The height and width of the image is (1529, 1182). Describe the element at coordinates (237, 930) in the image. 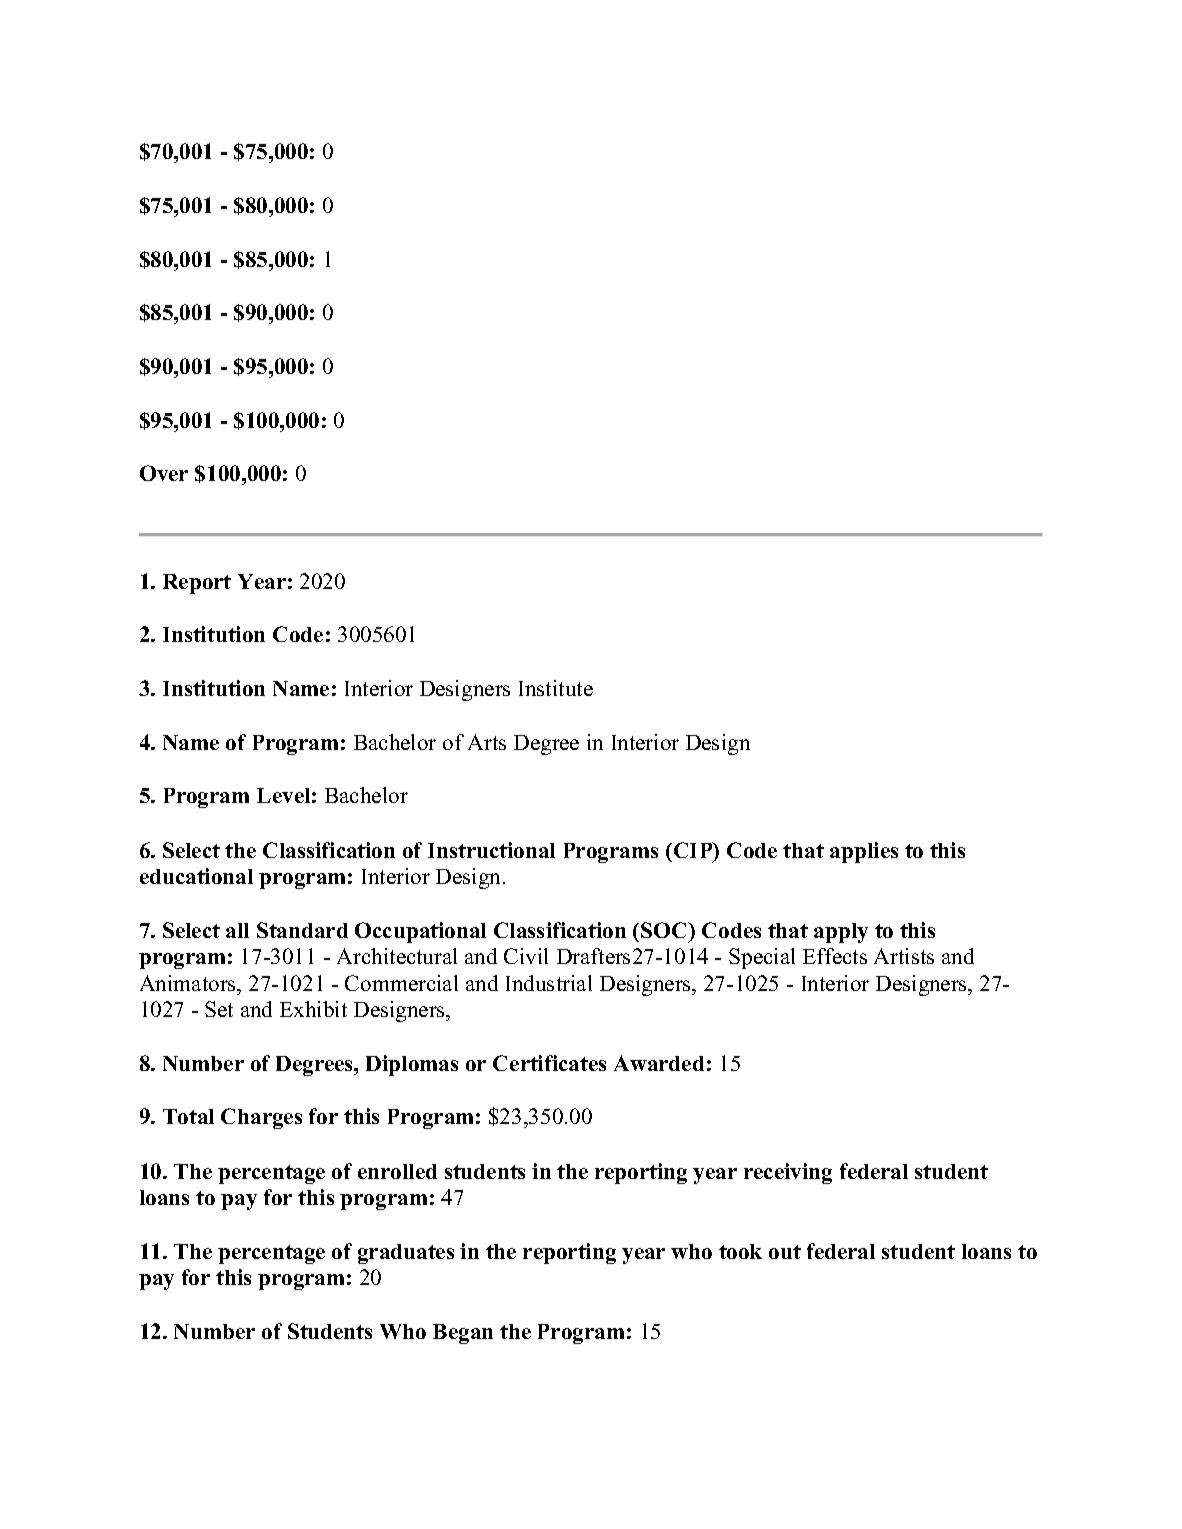

I see `all` at that location.
